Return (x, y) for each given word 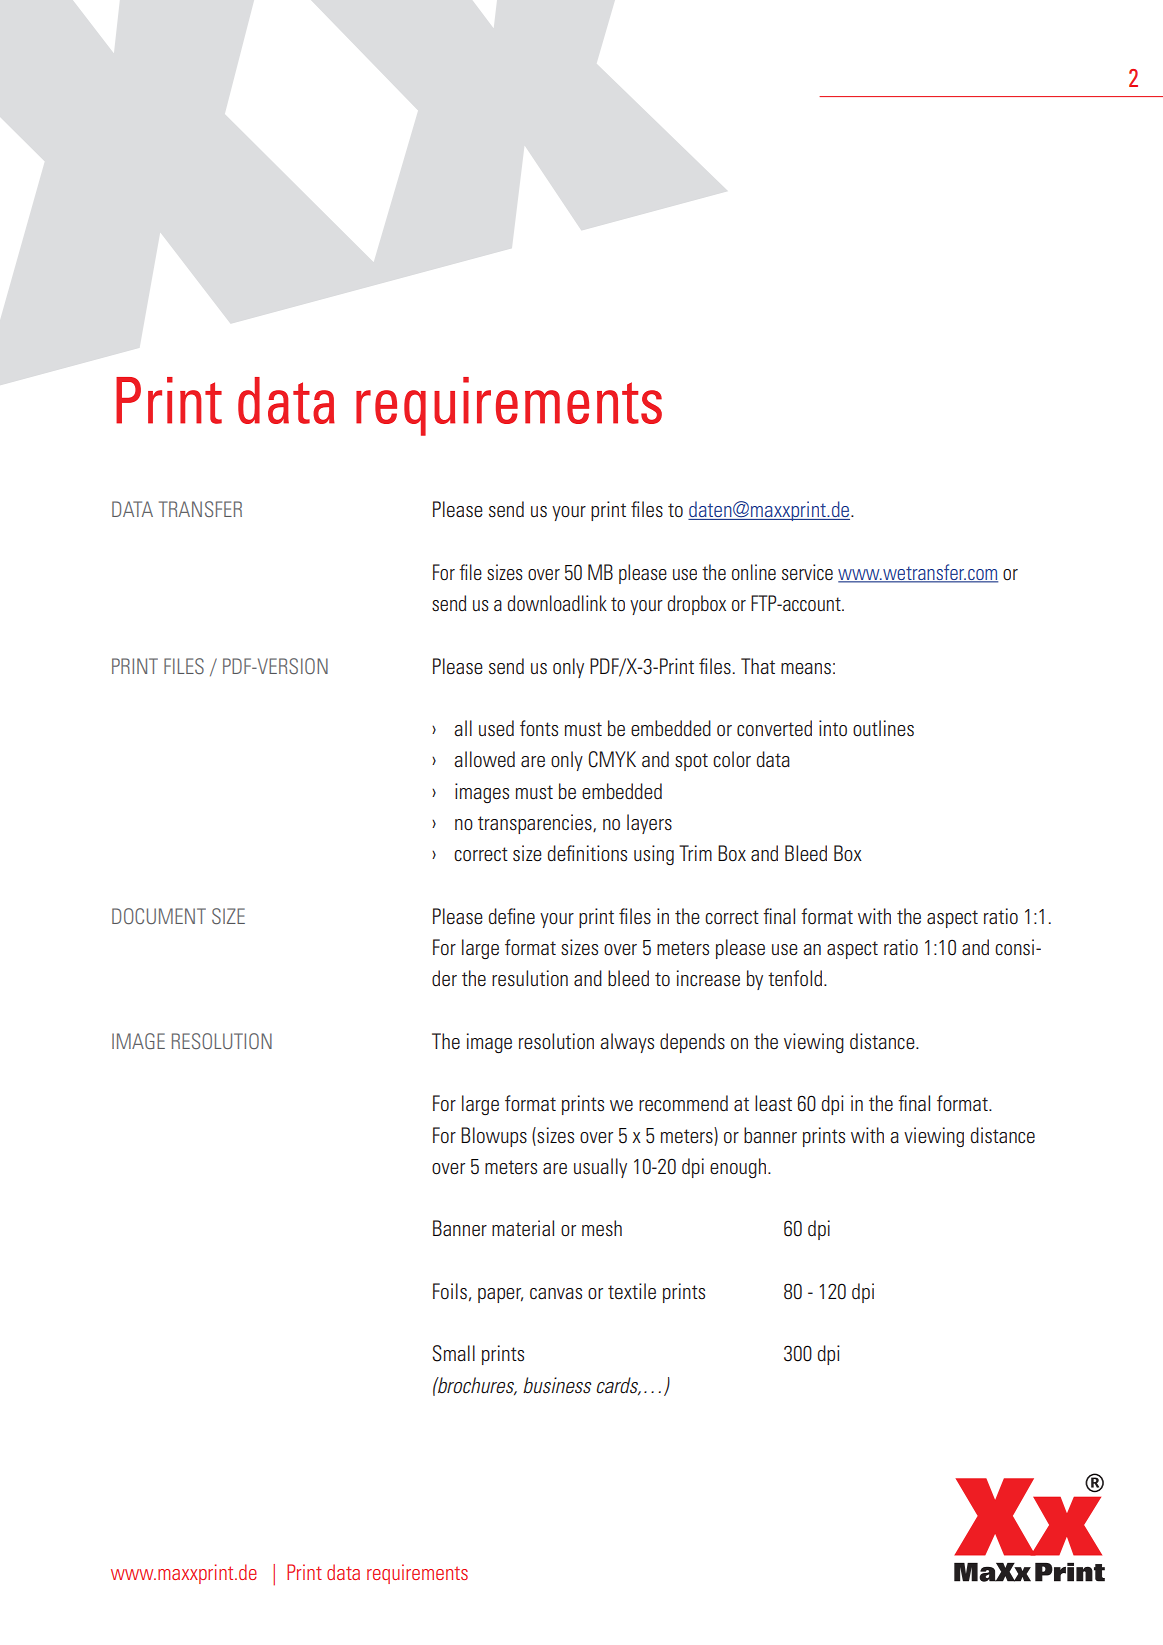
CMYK (612, 759)
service (807, 572)
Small (453, 1353)
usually (600, 1168)
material (523, 1228)
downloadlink (557, 603)
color (732, 759)
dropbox (696, 605)
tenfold (796, 978)
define (512, 916)
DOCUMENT (159, 916)
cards (618, 1386)
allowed (484, 759)
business (557, 1385)
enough (738, 1168)
